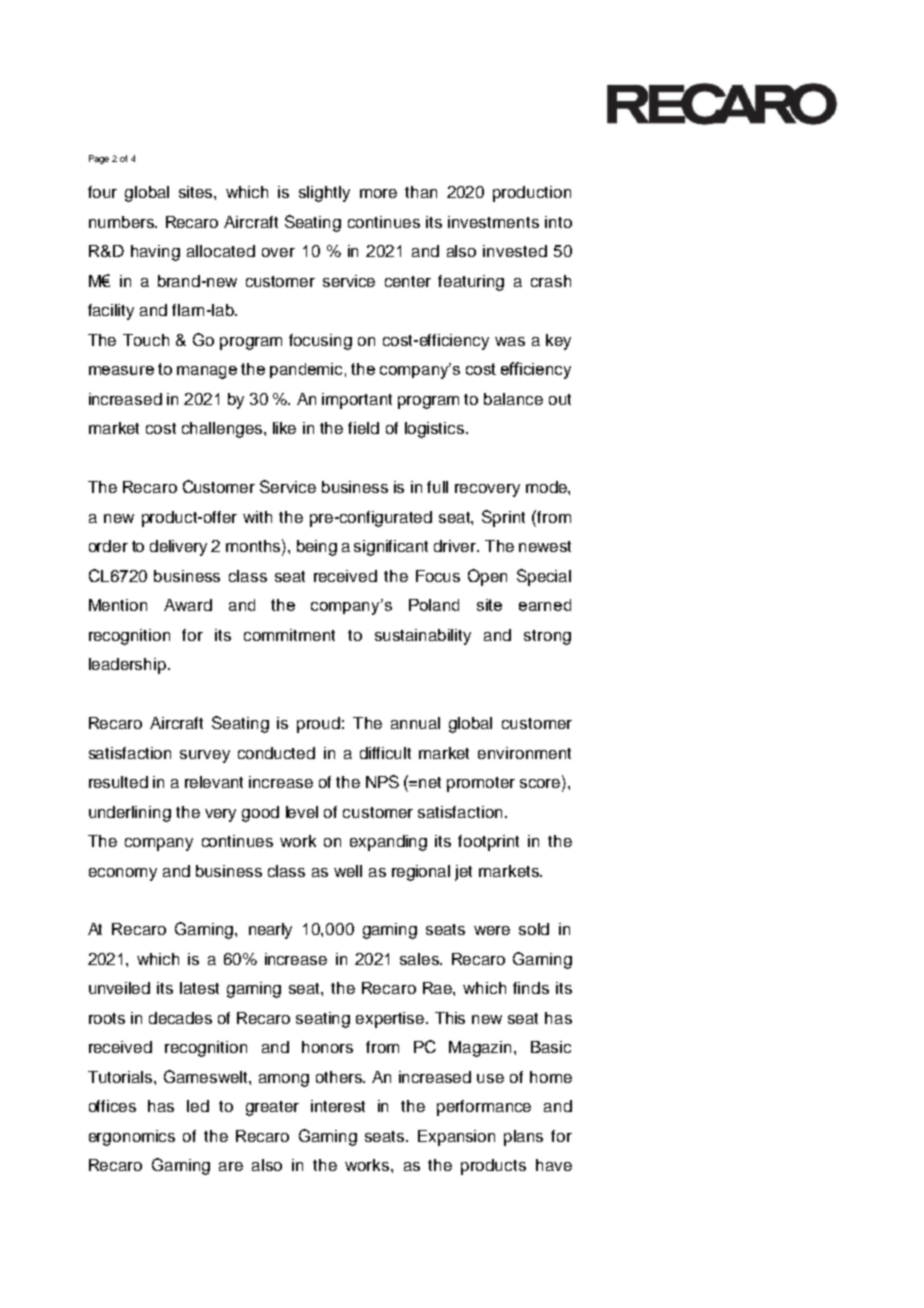  Describe the element at coordinates (523, 1138) in the document. I see `plans` at that location.
